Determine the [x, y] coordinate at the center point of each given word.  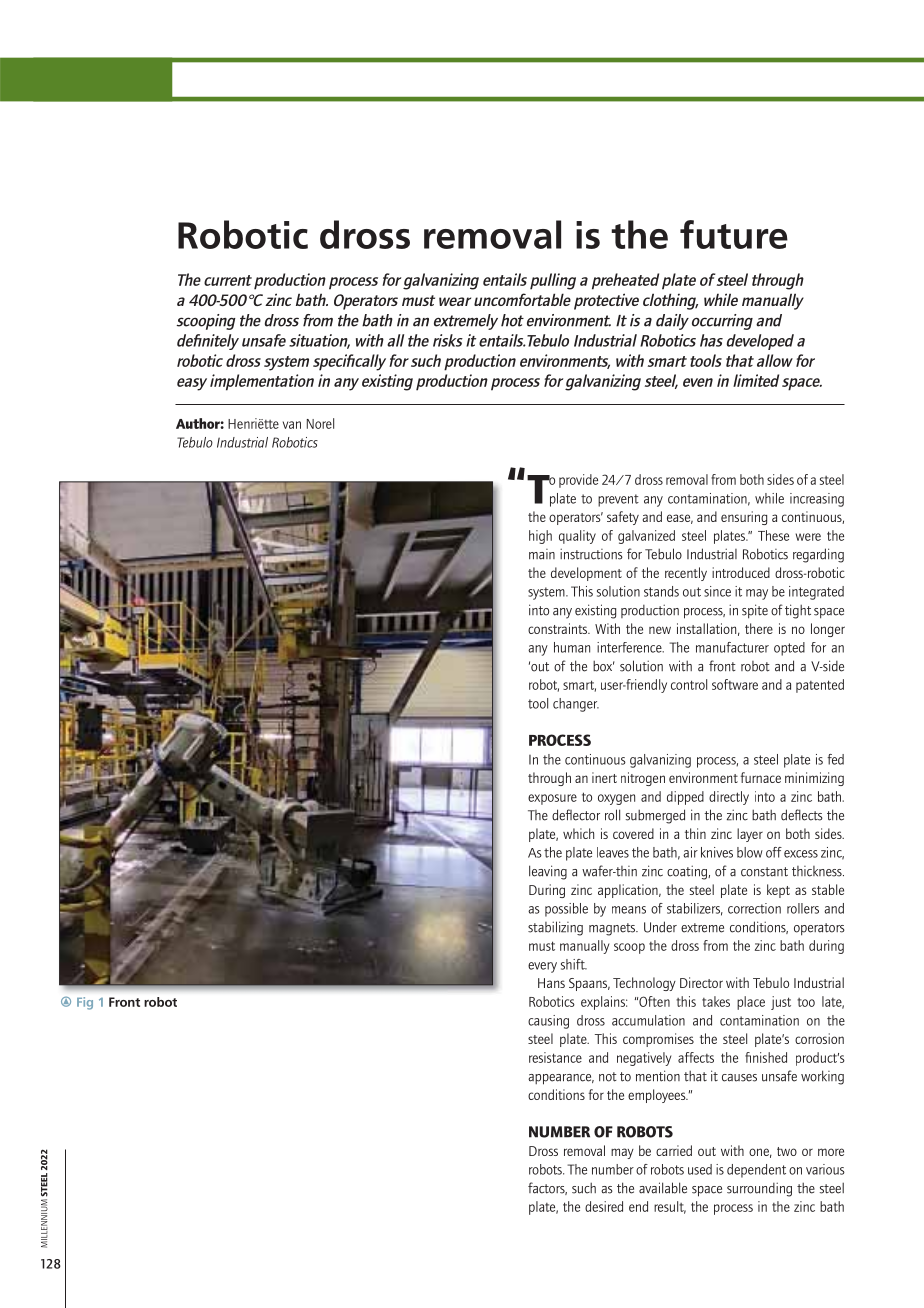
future [734, 234]
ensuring [744, 518]
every [542, 967]
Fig [85, 1003]
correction [754, 908]
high [540, 537]
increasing [817, 500]
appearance [561, 1079]
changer [576, 705]
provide [578, 481]
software [735, 684]
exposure [552, 799]
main [542, 554]
